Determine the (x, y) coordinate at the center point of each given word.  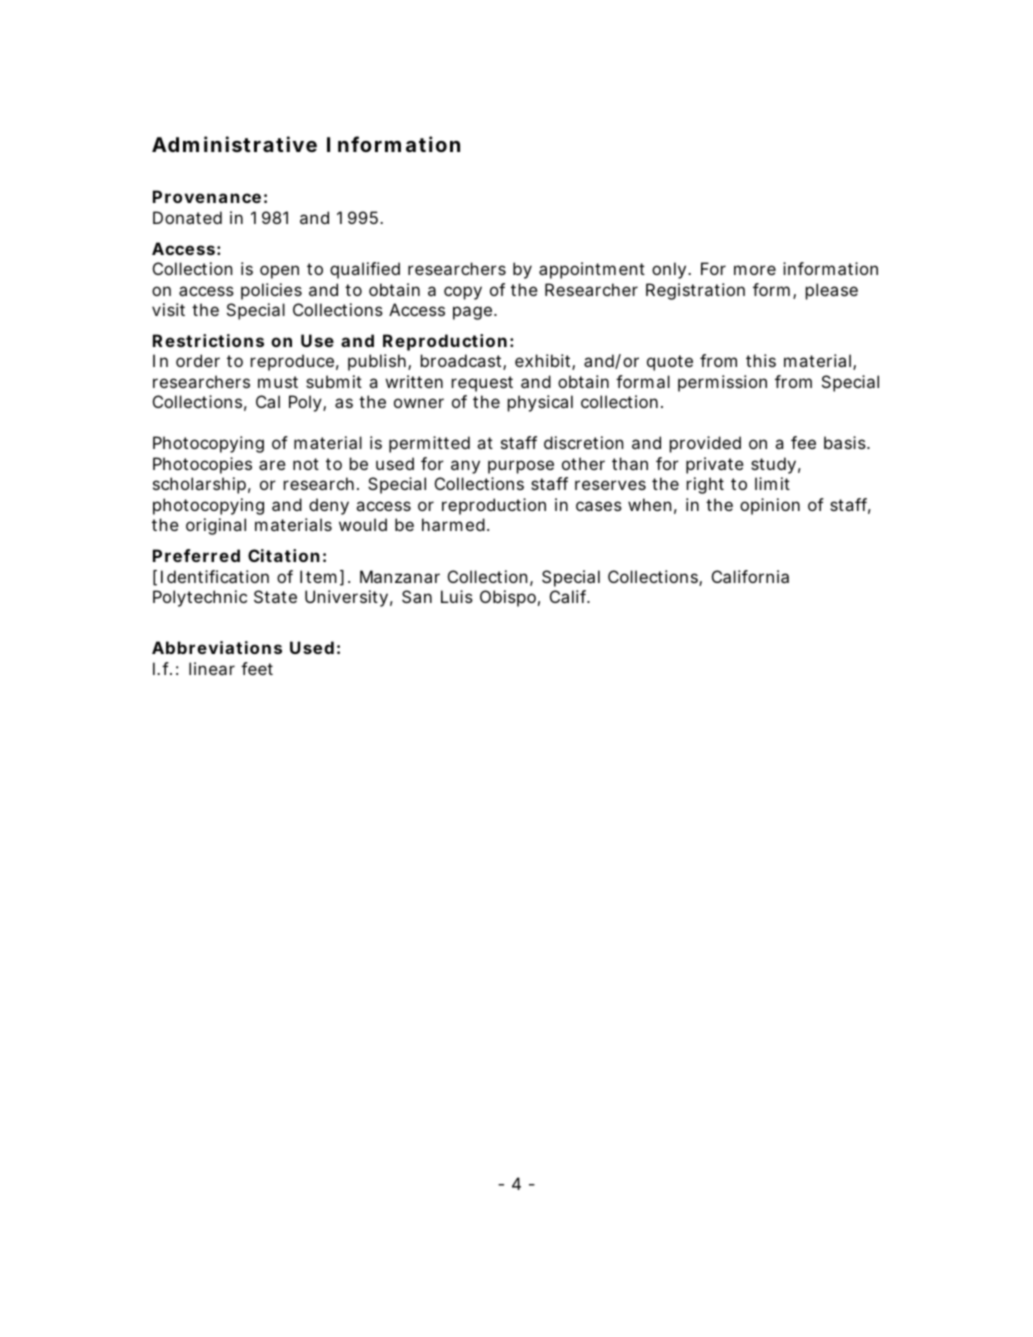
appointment (592, 270)
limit (772, 483)
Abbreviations (217, 647)
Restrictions (208, 340)
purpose (521, 467)
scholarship (199, 485)
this (761, 360)
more (755, 270)
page (472, 313)
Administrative (234, 144)
